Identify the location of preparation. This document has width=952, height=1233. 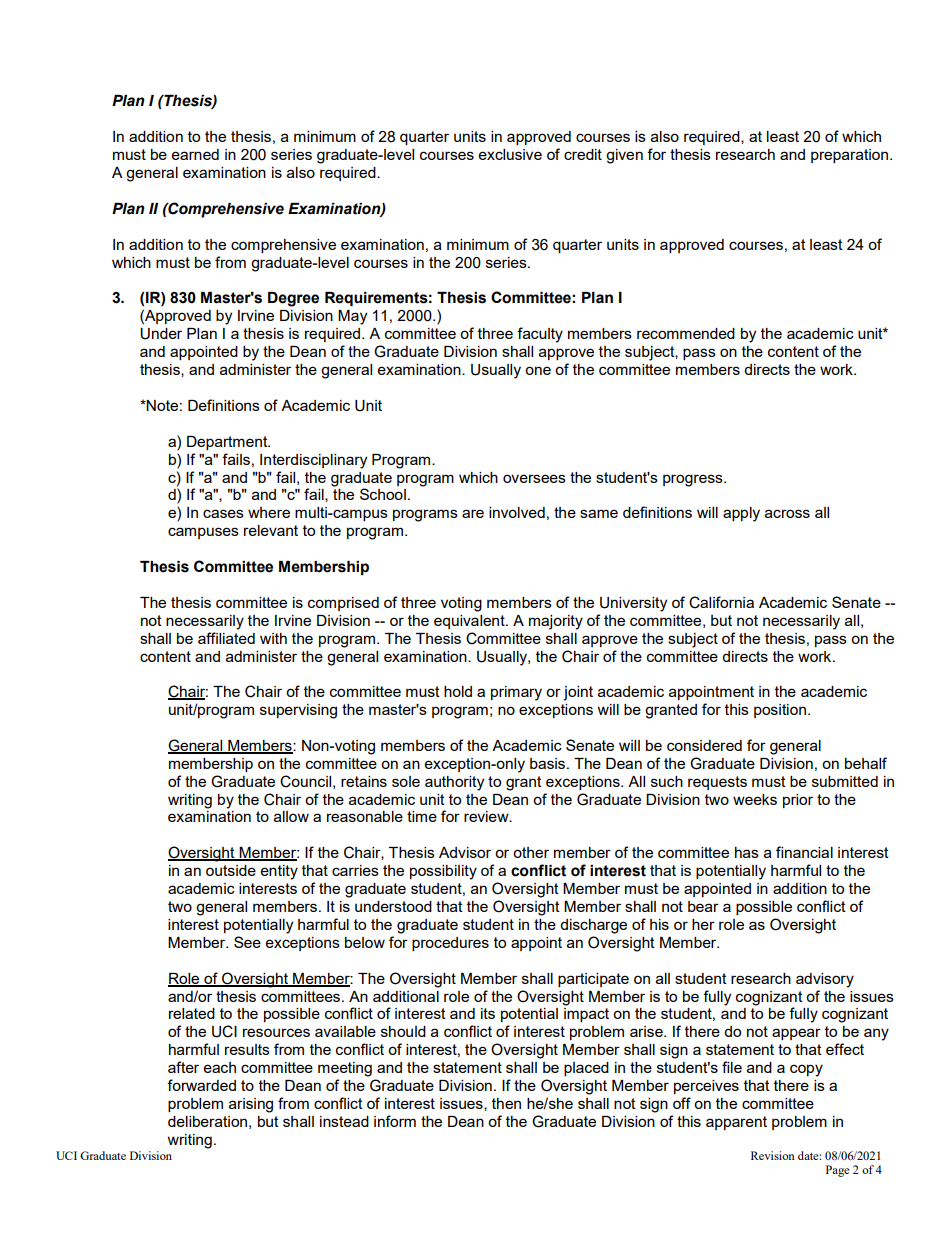
(851, 156).
